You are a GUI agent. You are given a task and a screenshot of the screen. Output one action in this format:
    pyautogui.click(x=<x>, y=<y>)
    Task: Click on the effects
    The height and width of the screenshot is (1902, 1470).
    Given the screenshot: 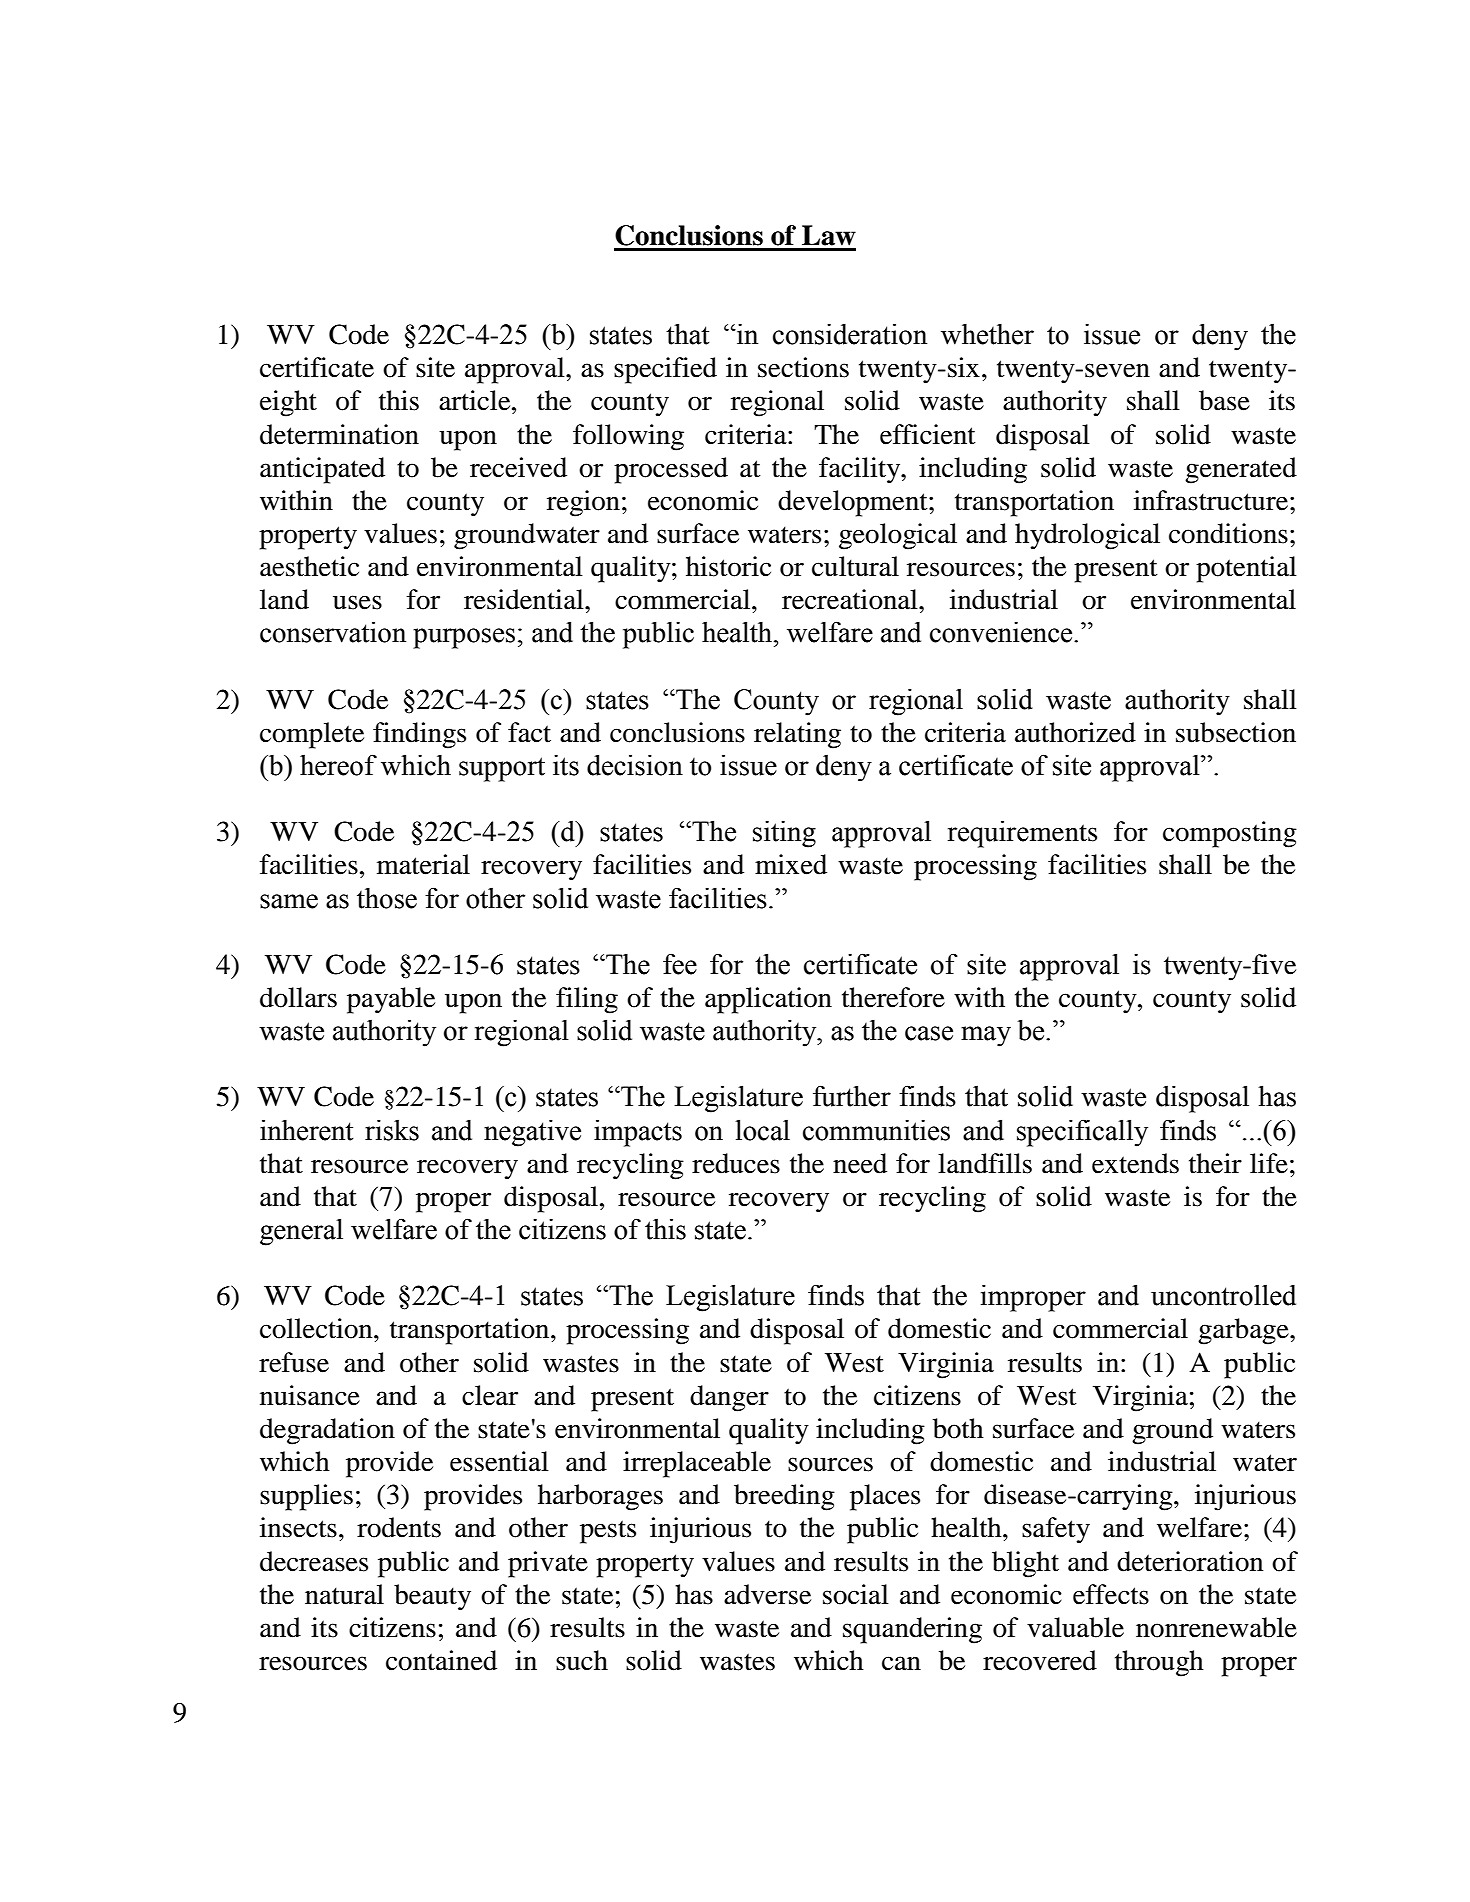 What is the action you would take?
    pyautogui.click(x=1111, y=1594)
